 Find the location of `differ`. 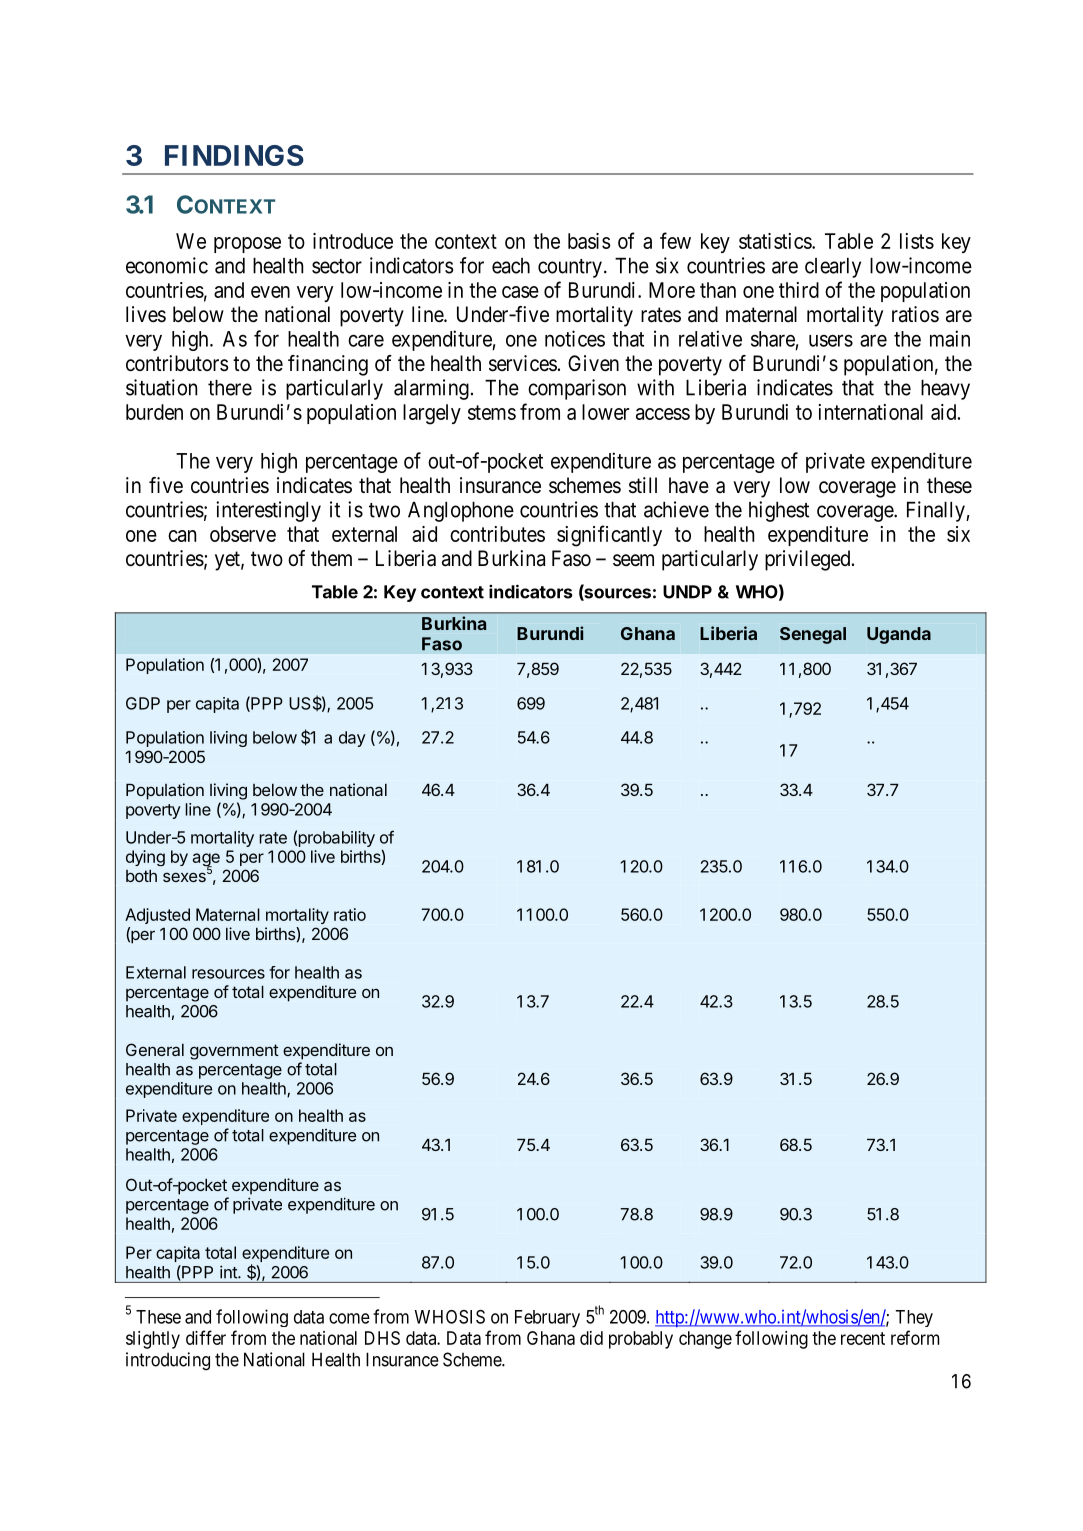

differ is located at coordinates (206, 1337).
